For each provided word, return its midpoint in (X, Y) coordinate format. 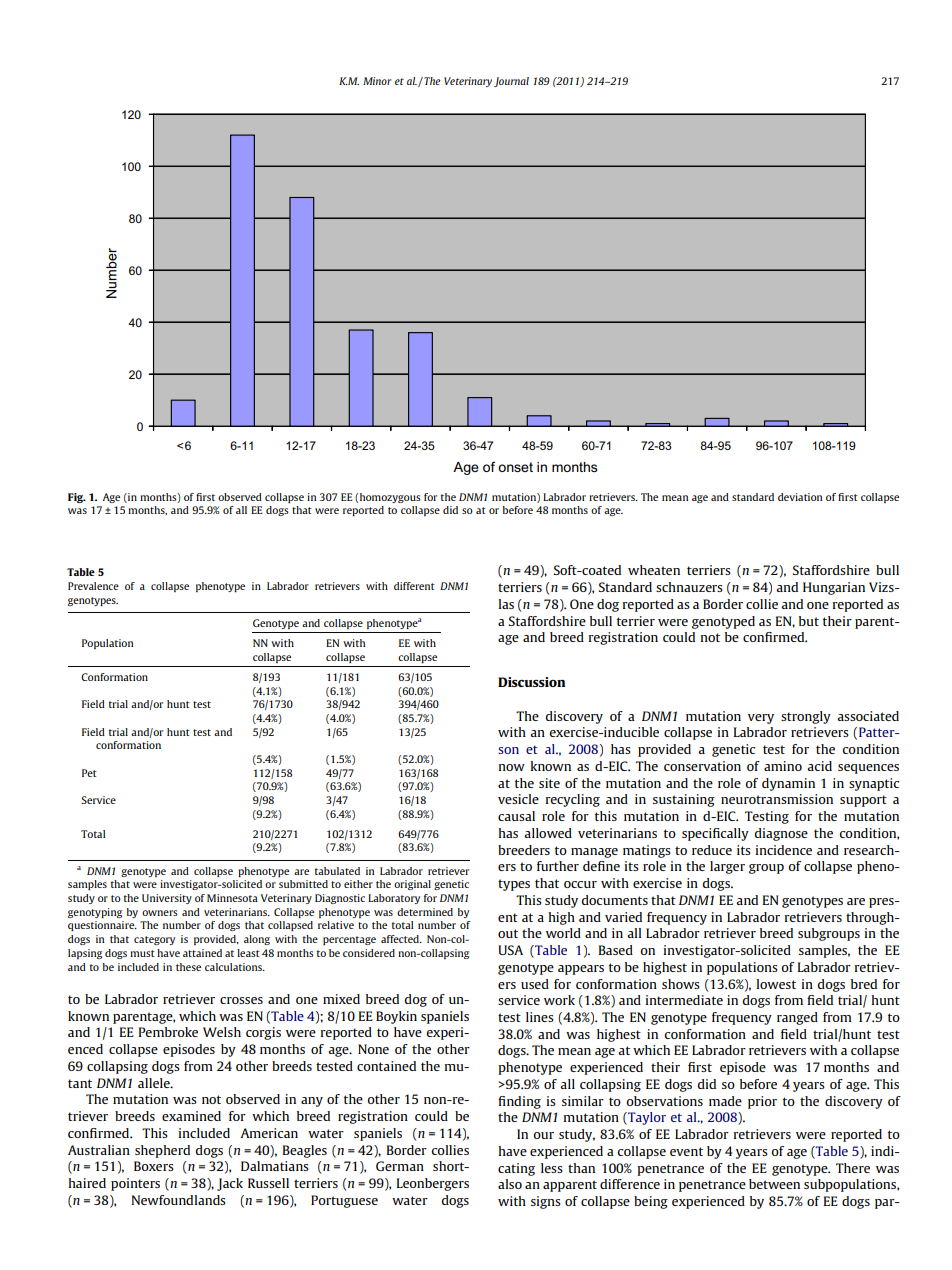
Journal (511, 82)
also (510, 1184)
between (774, 1184)
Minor (377, 81)
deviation (800, 497)
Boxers (154, 1166)
